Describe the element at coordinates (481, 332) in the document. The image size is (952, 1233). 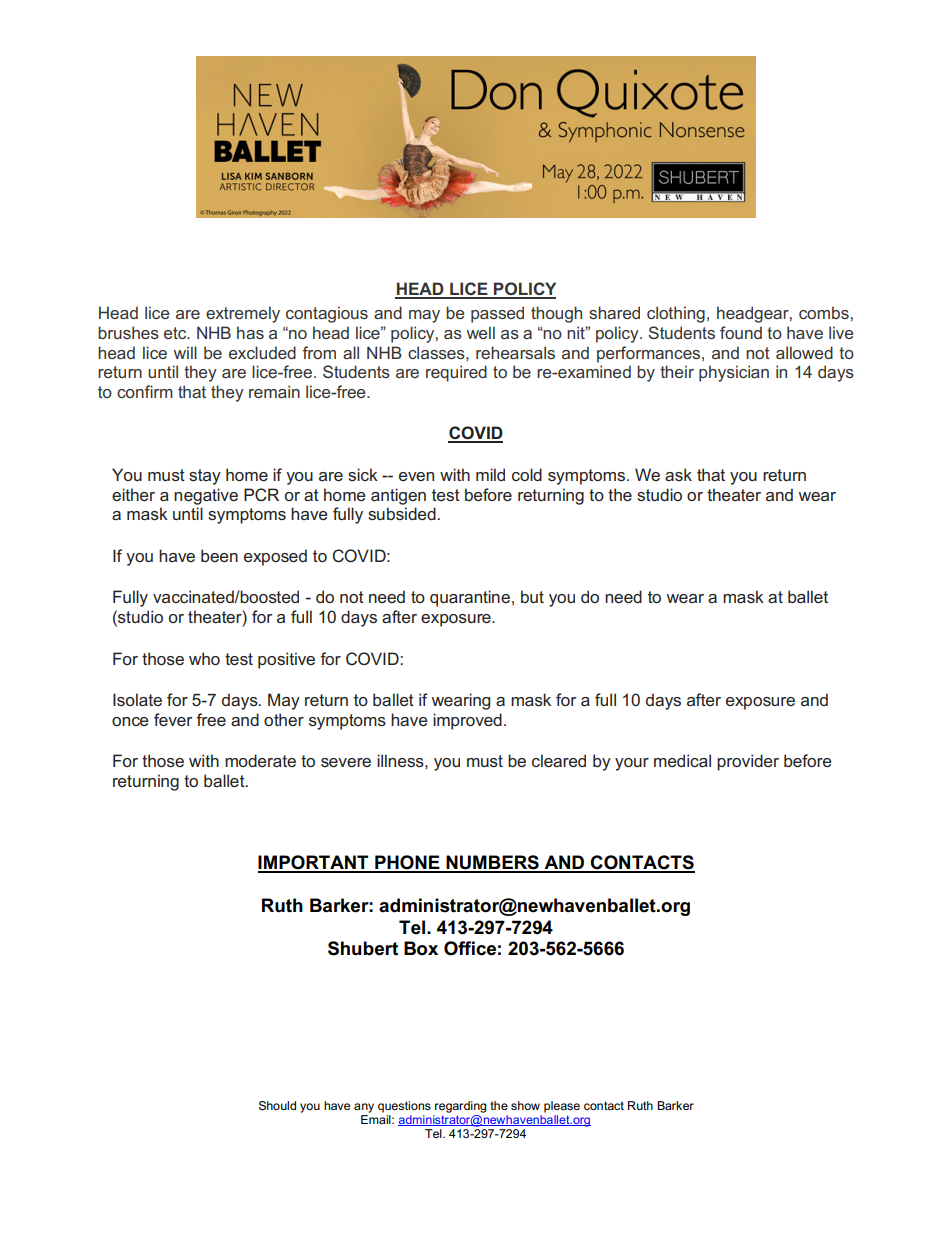
I see `well` at that location.
